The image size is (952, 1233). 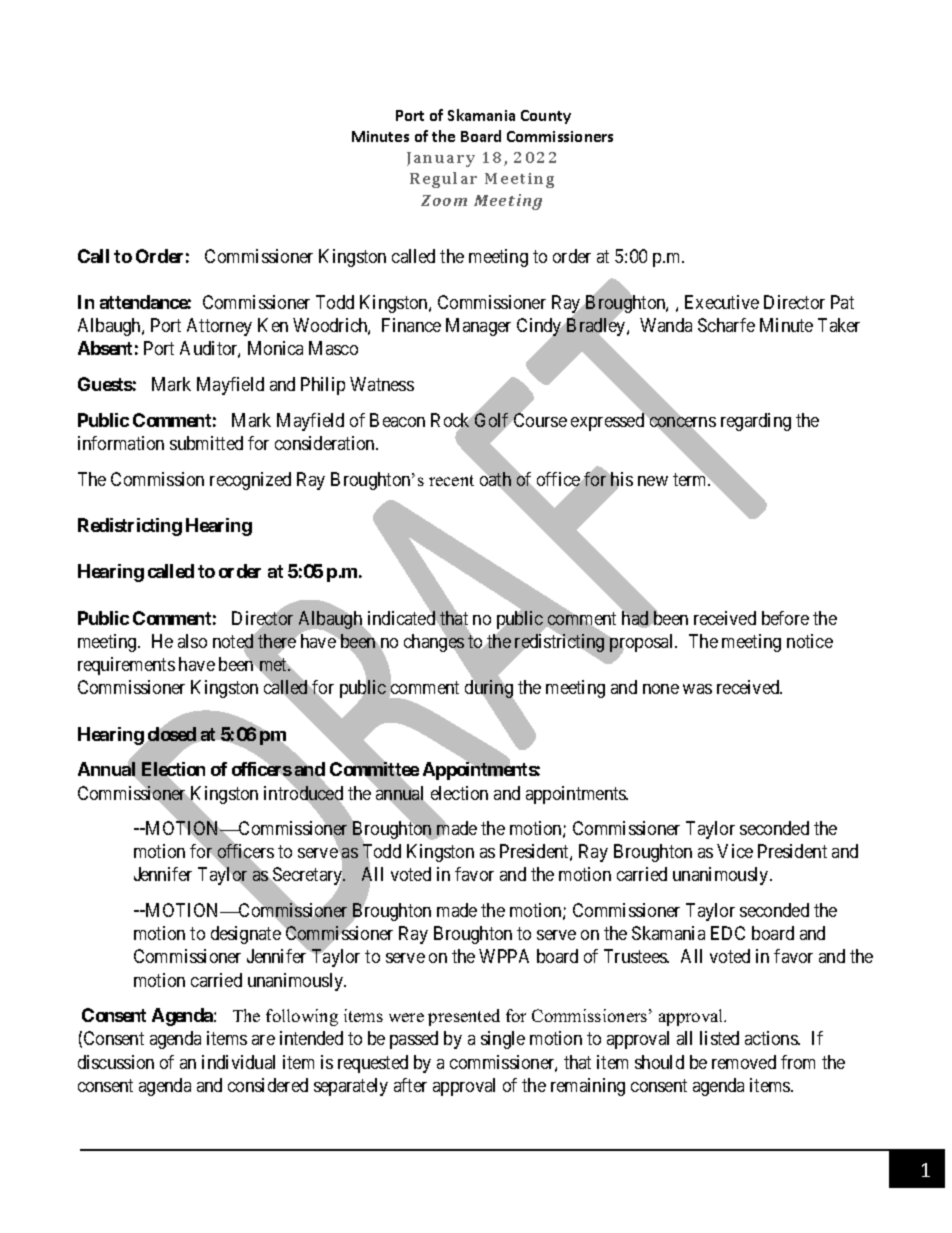 What do you see at coordinates (219, 327) in the document?
I see `Attorney` at bounding box center [219, 327].
